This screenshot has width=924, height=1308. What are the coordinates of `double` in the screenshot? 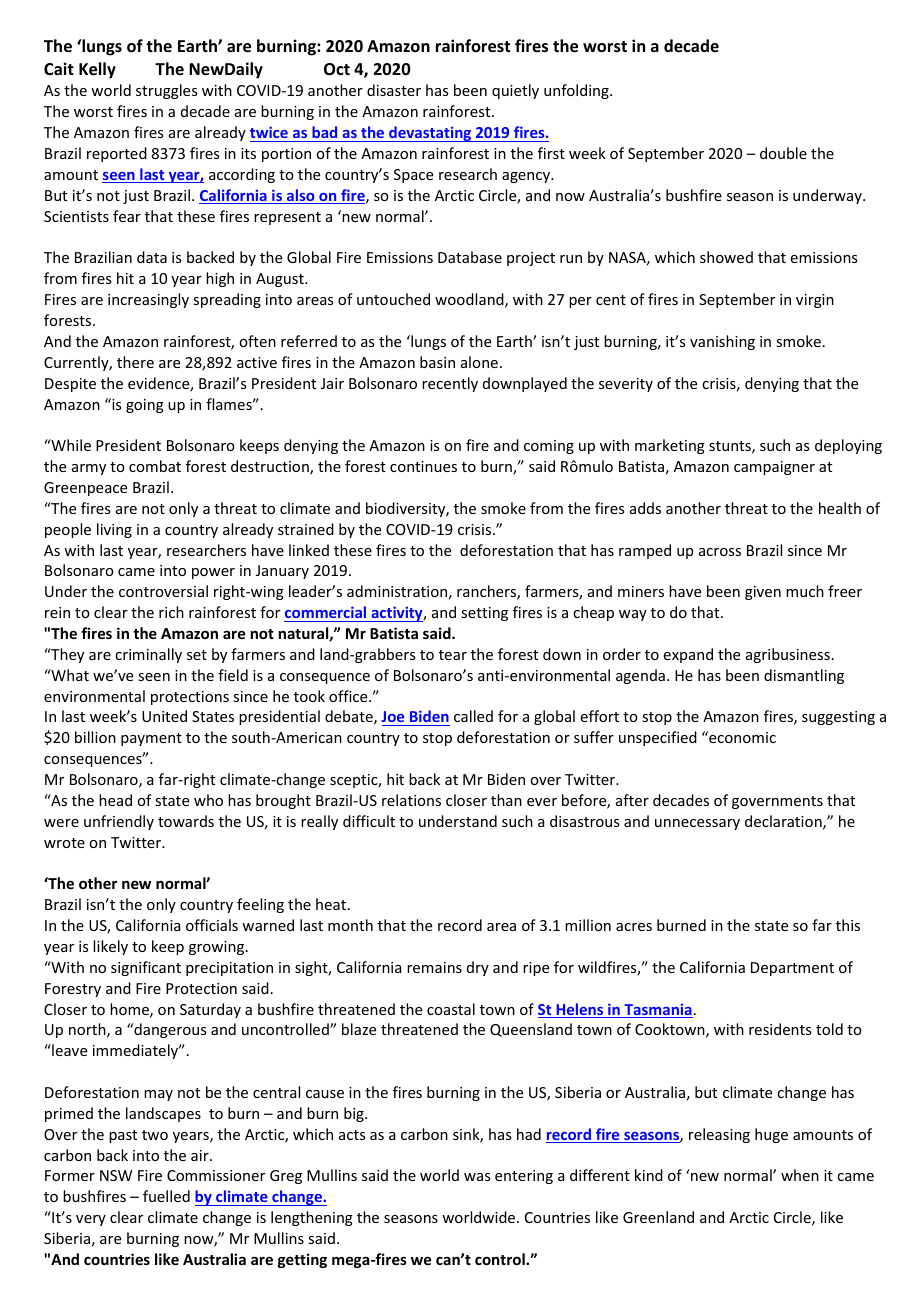 It's located at (783, 153).
